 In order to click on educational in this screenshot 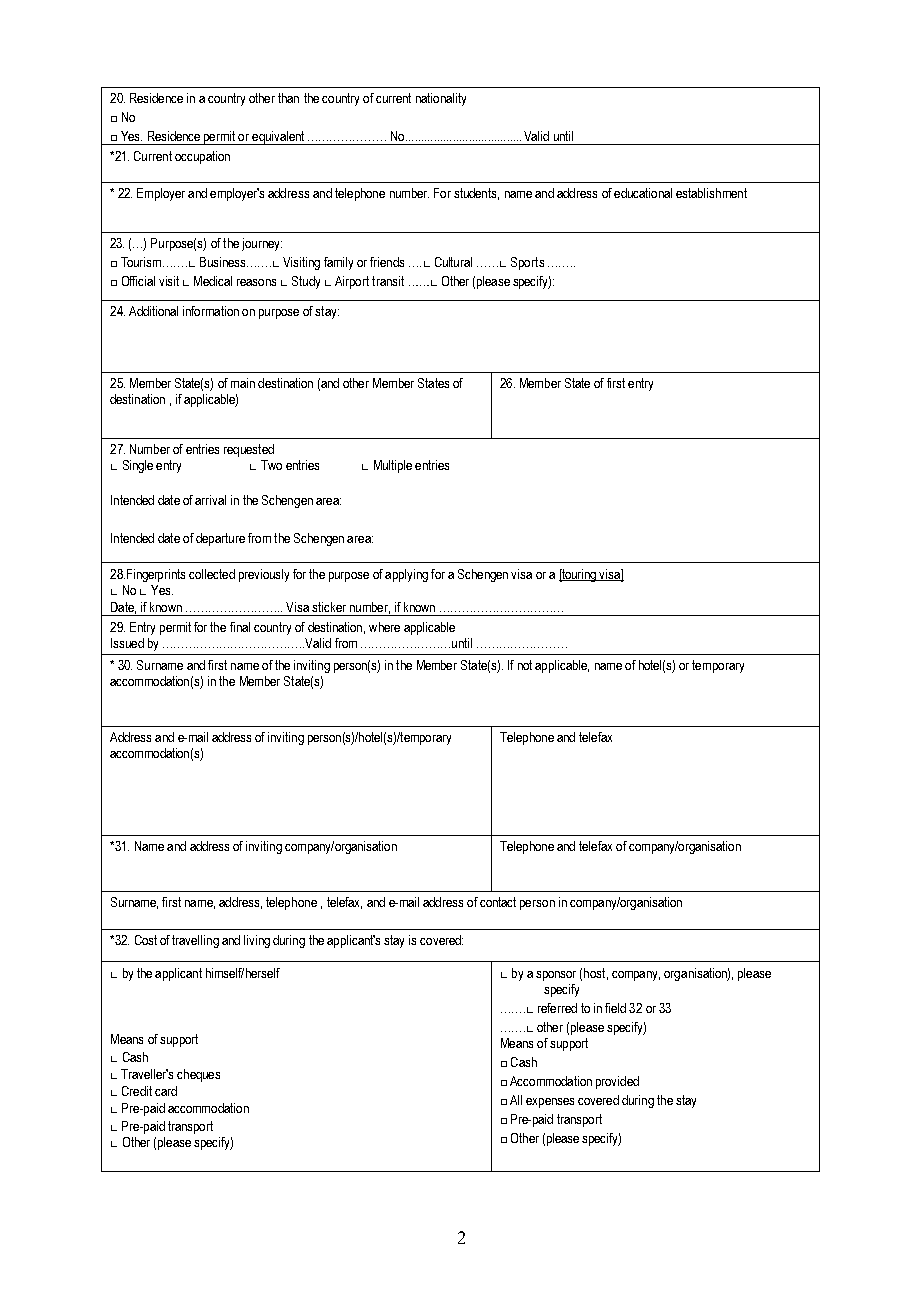, I will do `click(643, 193)`.
